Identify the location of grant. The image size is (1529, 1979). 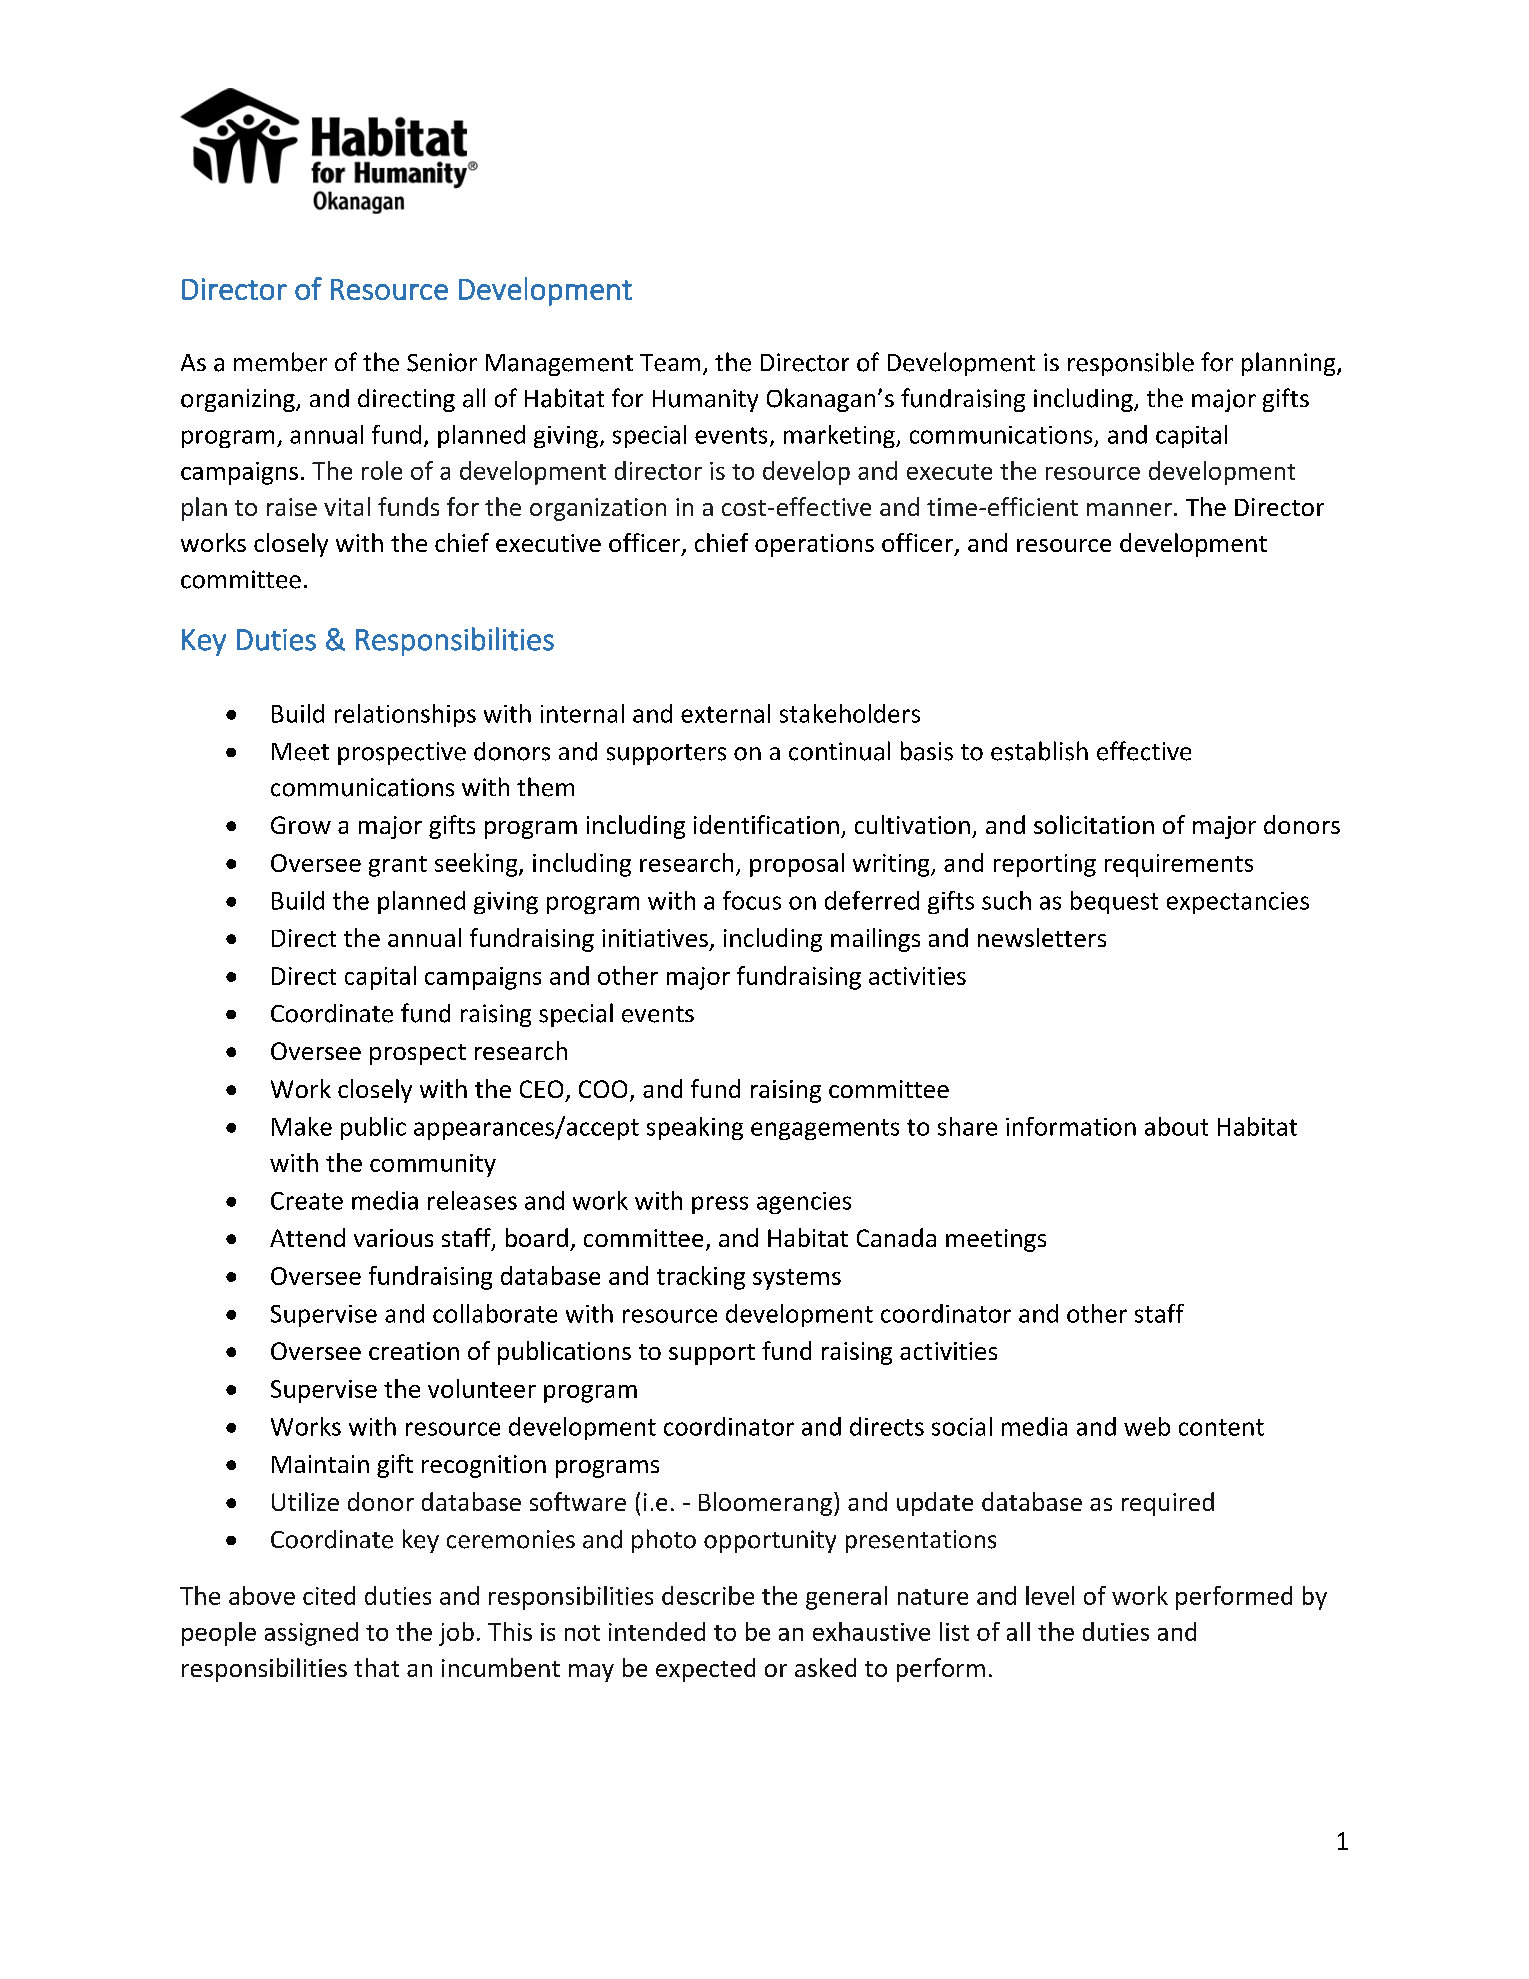
(398, 866).
